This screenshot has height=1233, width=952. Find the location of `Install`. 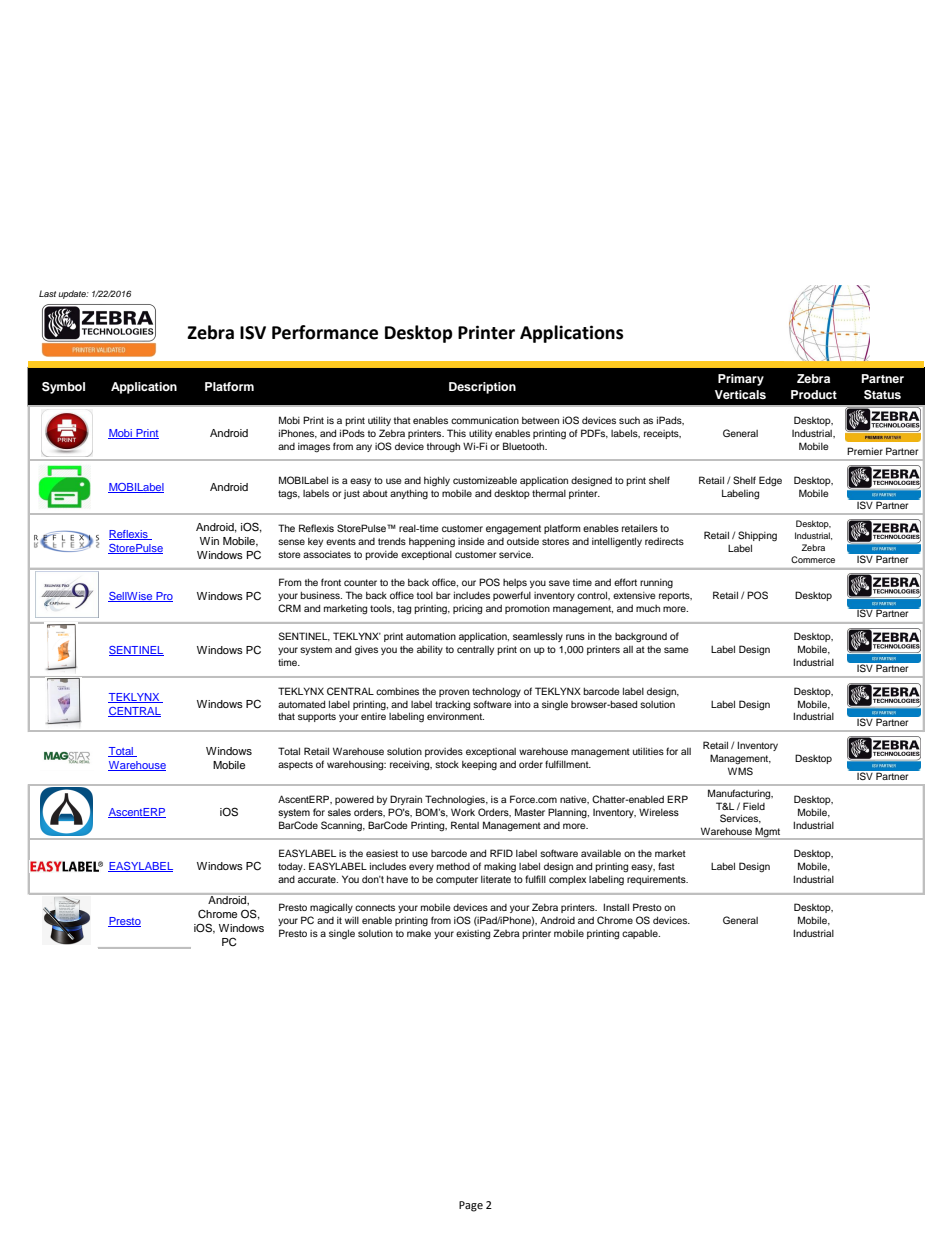

Install is located at coordinates (616, 907).
